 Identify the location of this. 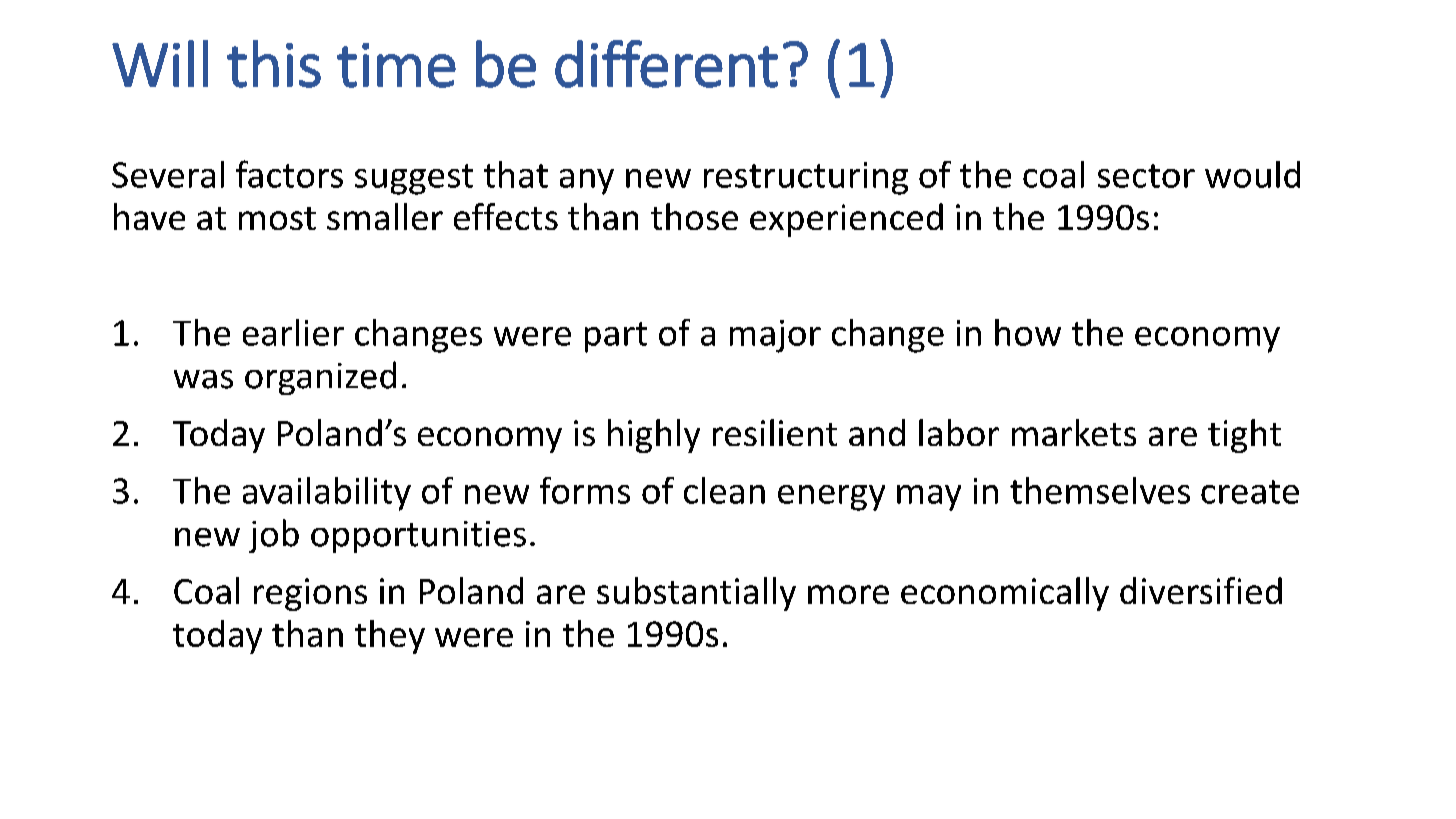
(274, 64).
